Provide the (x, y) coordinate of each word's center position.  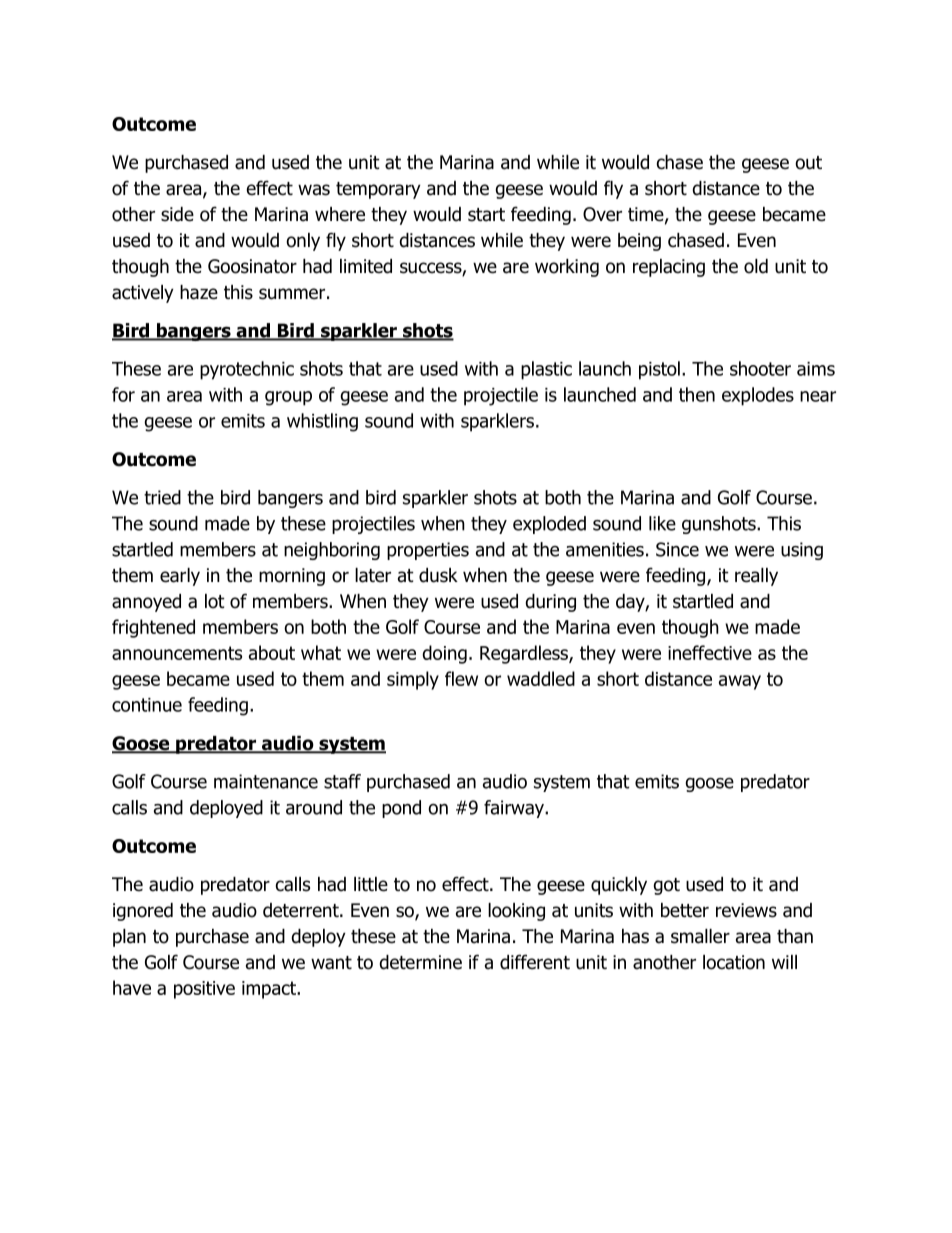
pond (401, 809)
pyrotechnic (247, 370)
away (740, 682)
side (177, 214)
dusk (438, 575)
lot (215, 601)
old (756, 266)
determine (420, 962)
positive (204, 990)
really (756, 577)
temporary (378, 190)
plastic (546, 370)
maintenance (266, 781)
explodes (758, 396)
